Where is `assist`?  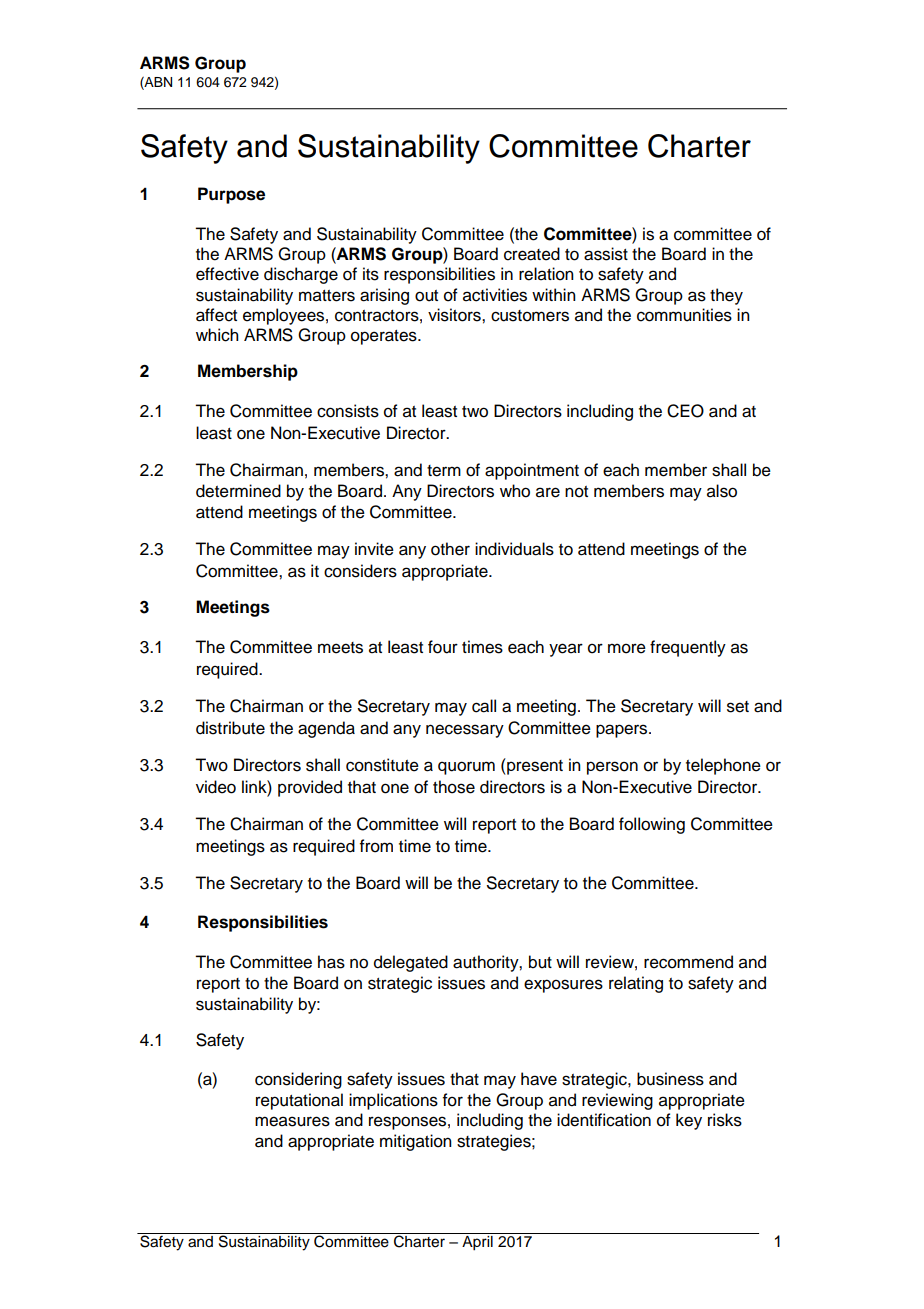 assist is located at coordinates (606, 254).
